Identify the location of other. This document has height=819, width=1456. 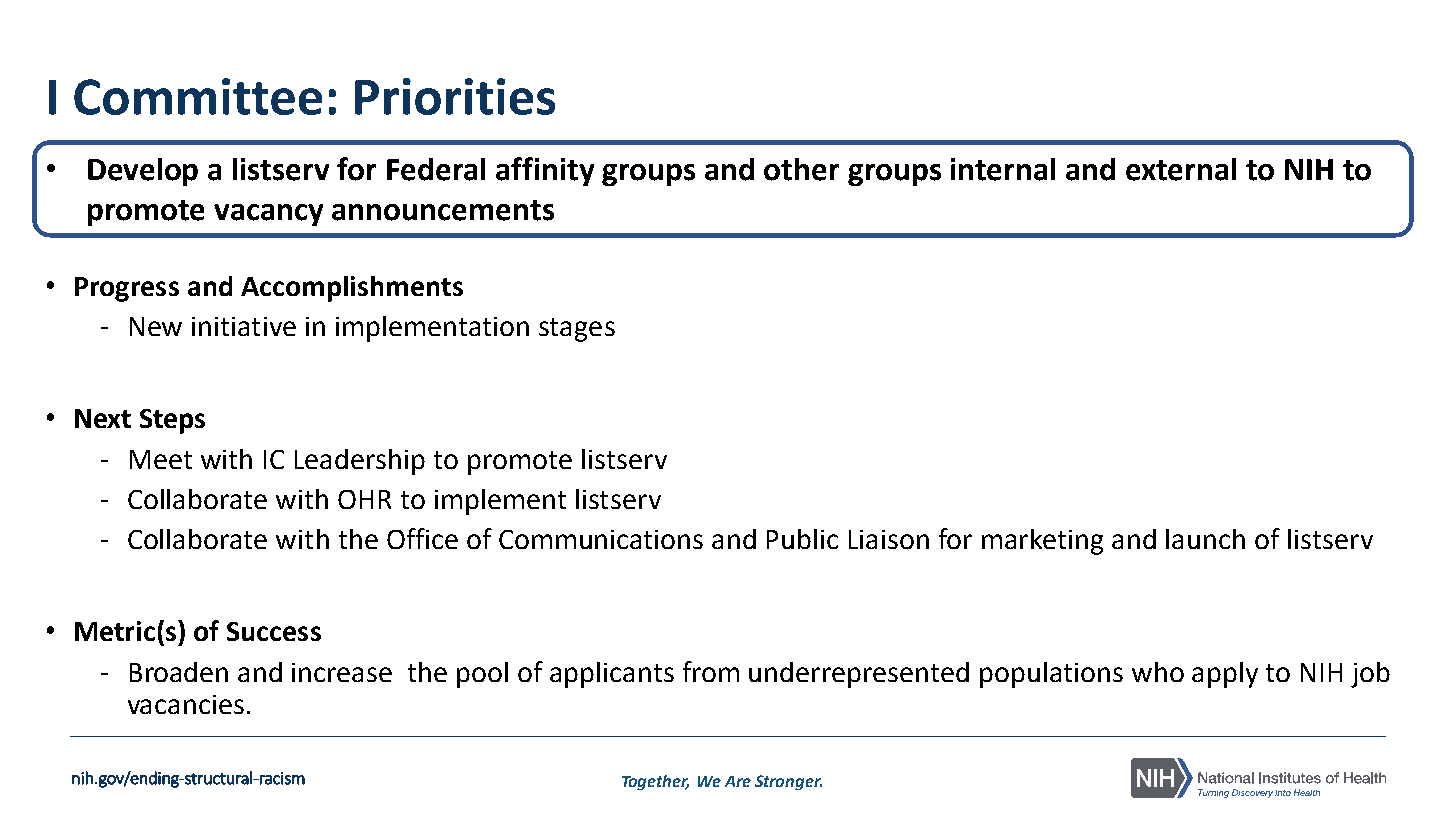
(801, 169).
